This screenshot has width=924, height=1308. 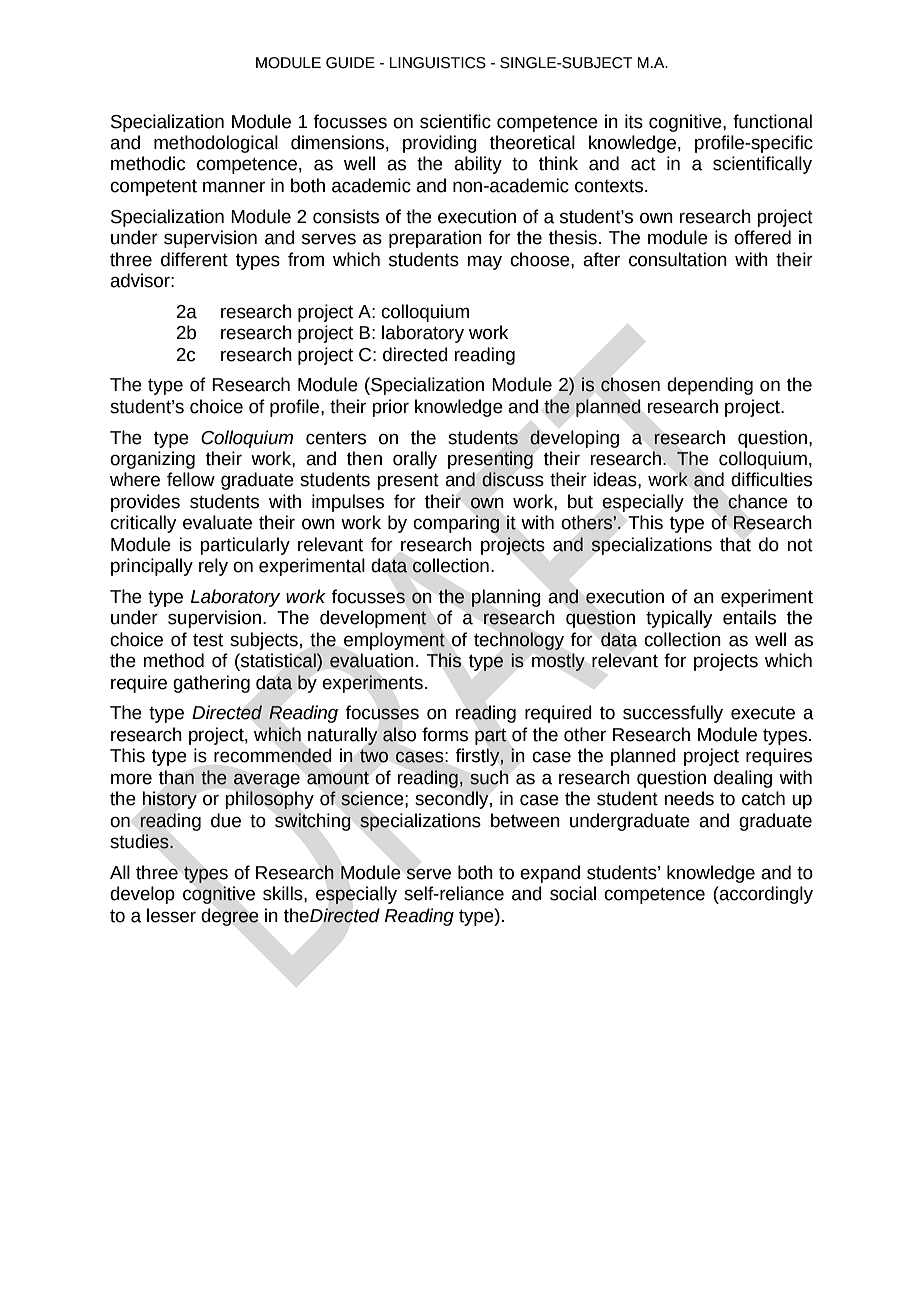 I want to click on LINGUISTICS, so click(x=437, y=63).
